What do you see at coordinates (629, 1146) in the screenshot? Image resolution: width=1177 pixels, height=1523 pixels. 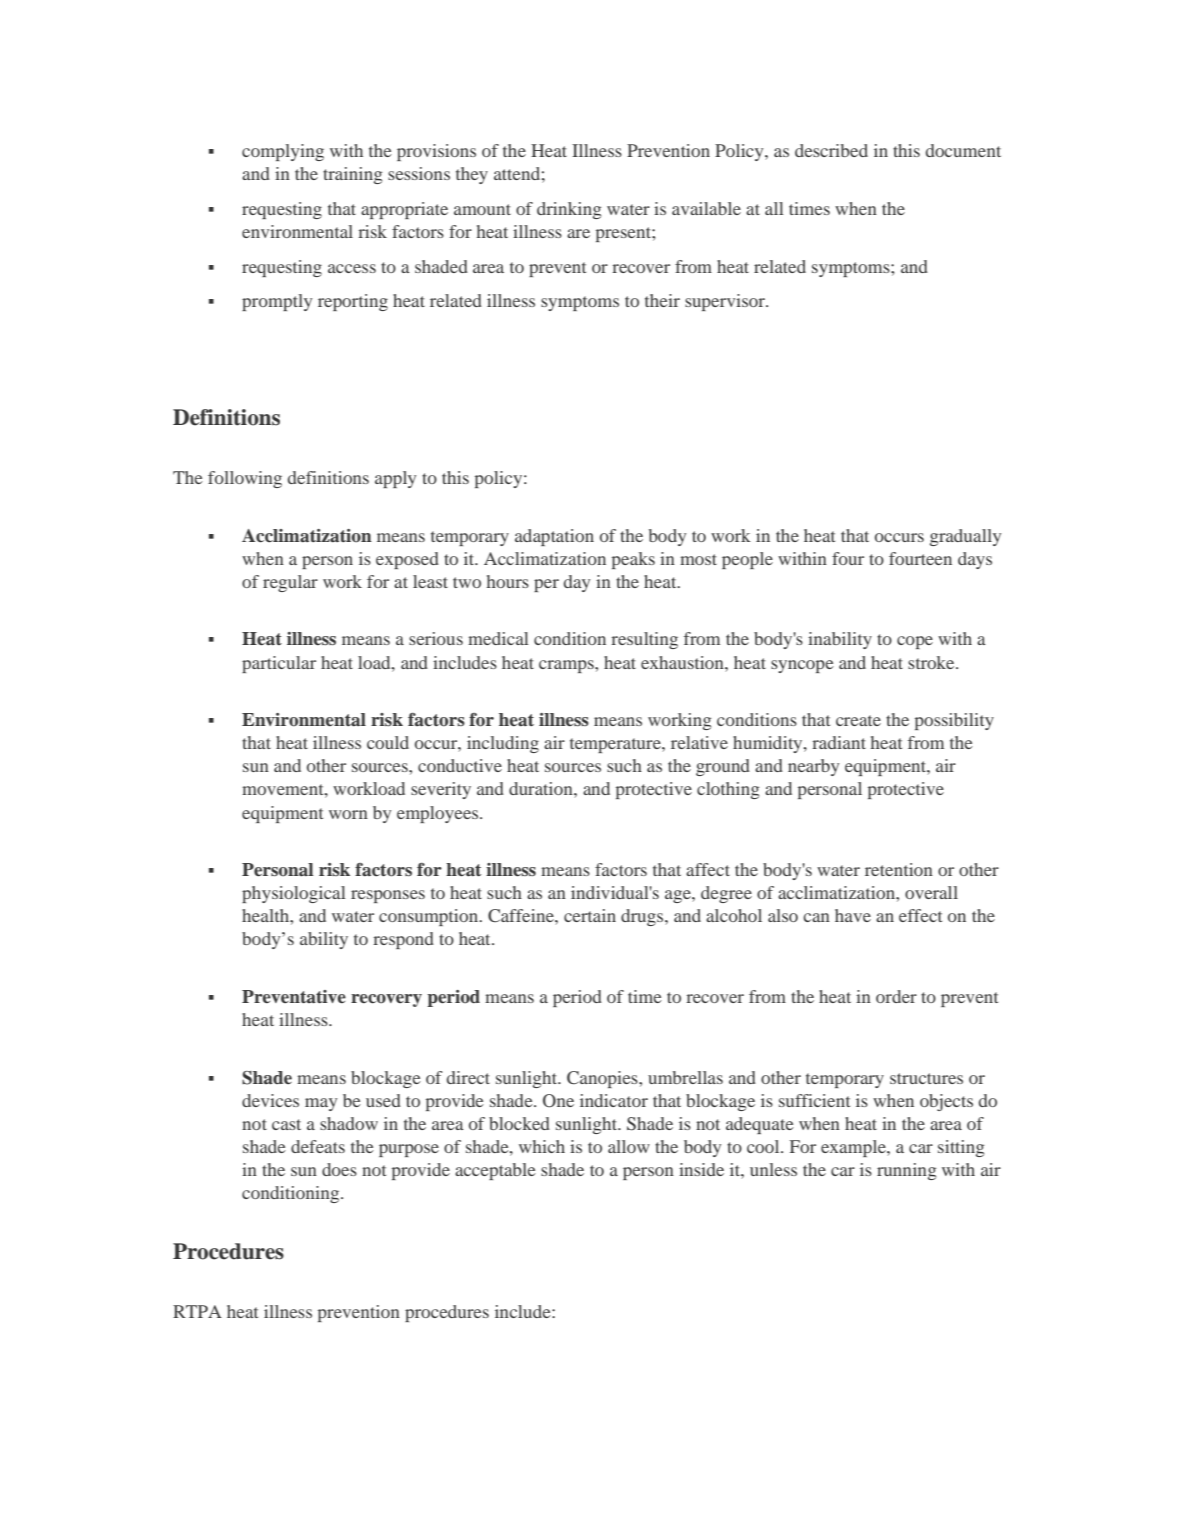 I see `allow` at bounding box center [629, 1146].
